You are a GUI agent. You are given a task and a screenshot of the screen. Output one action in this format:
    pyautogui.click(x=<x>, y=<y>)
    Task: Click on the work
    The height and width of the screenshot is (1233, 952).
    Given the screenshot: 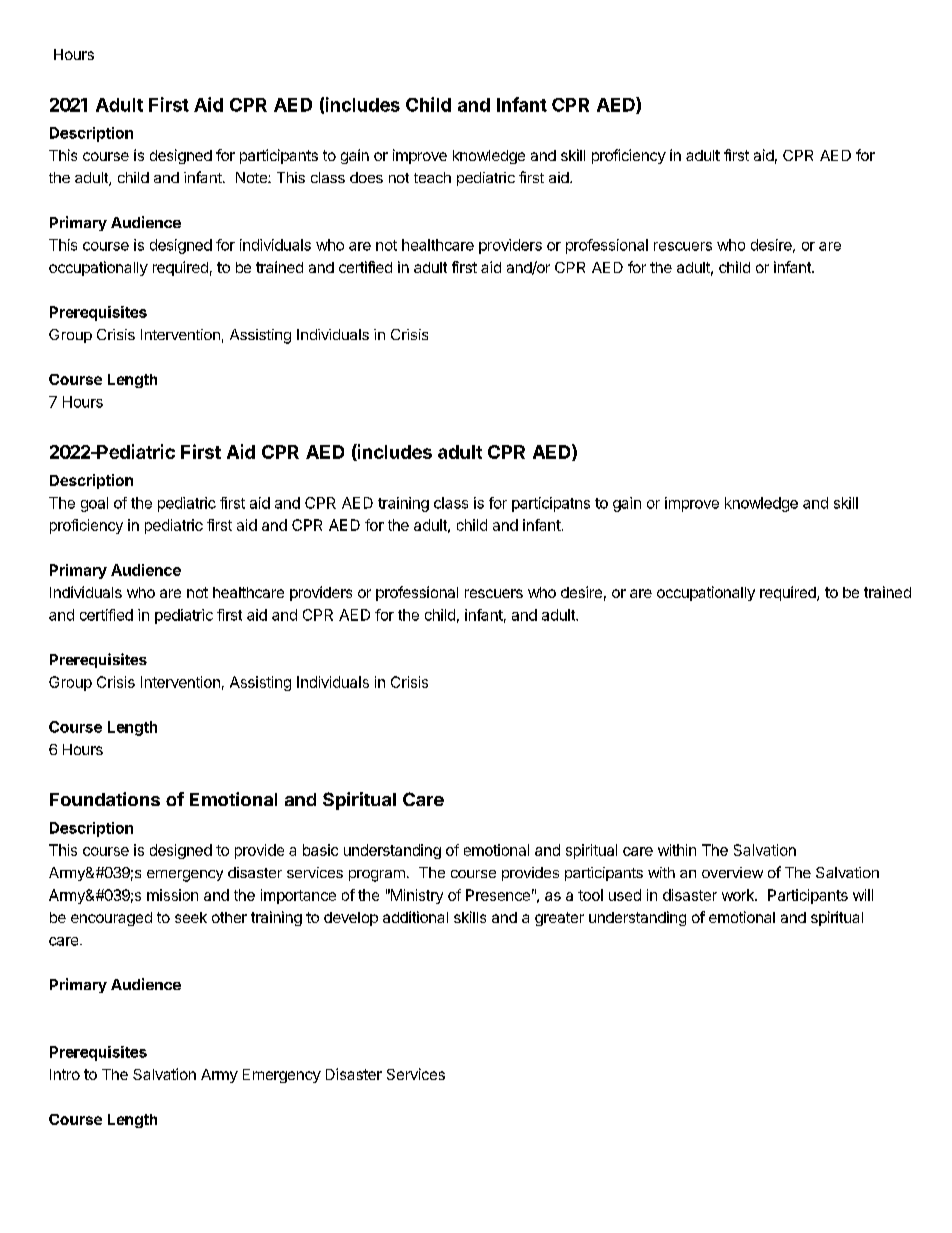 What is the action you would take?
    pyautogui.click(x=739, y=895)
